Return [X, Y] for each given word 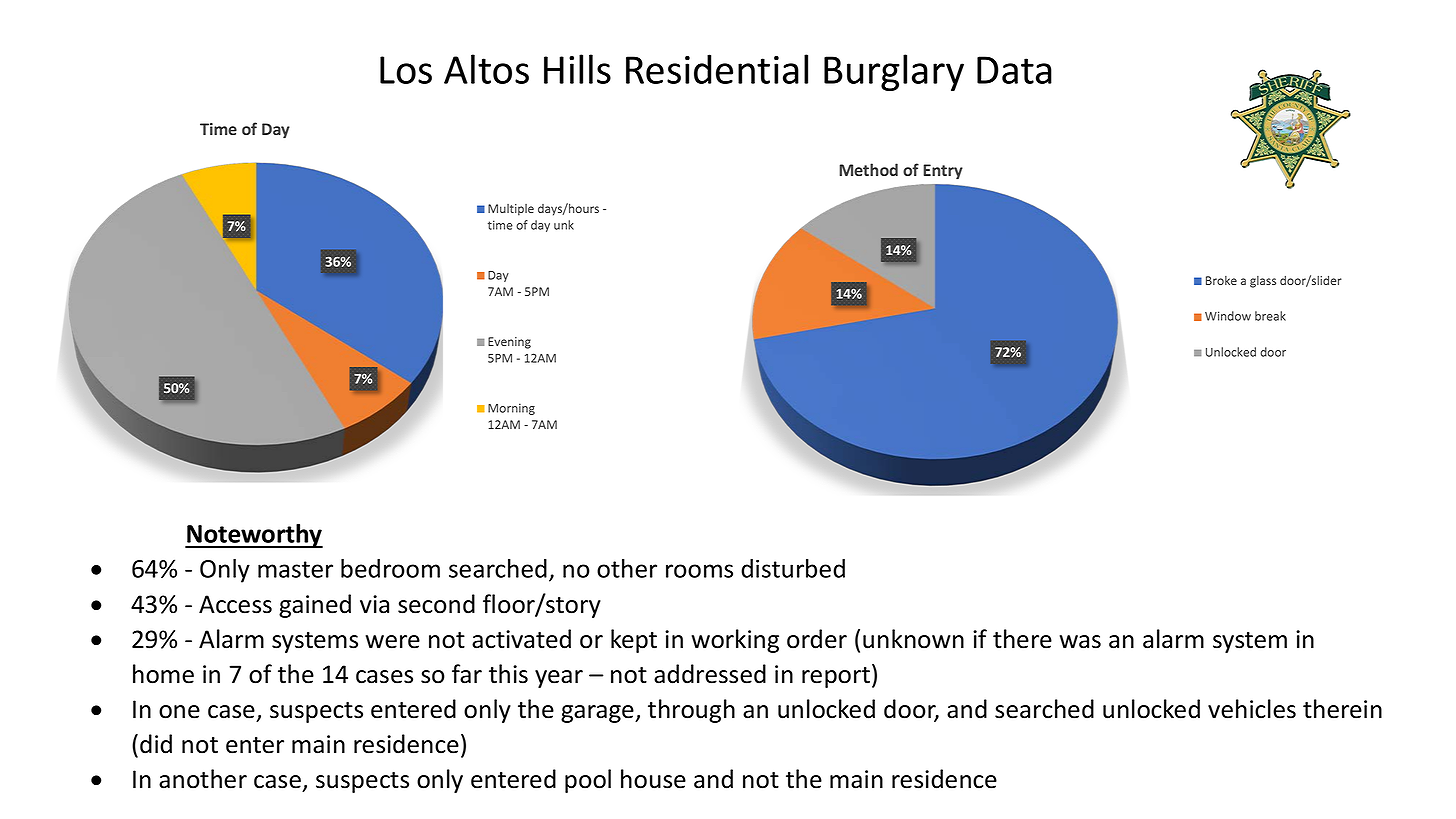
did [156, 744]
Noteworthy [254, 536]
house [653, 779]
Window [1228, 316]
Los [406, 70]
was [1080, 642]
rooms [699, 571]
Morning [511, 409]
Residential [717, 69]
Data [1014, 70]
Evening [509, 343]
